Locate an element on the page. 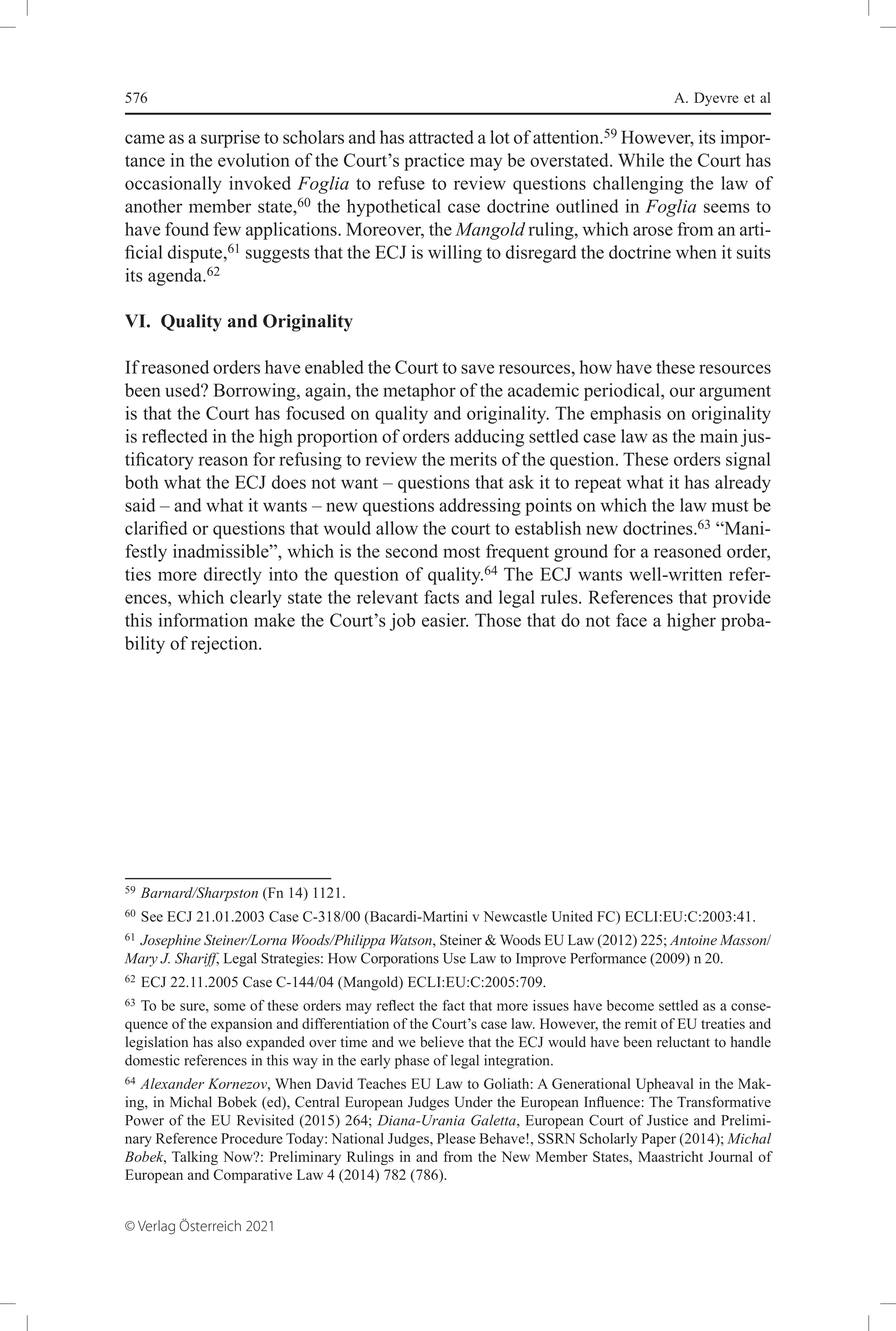  some is located at coordinates (230, 1007).
